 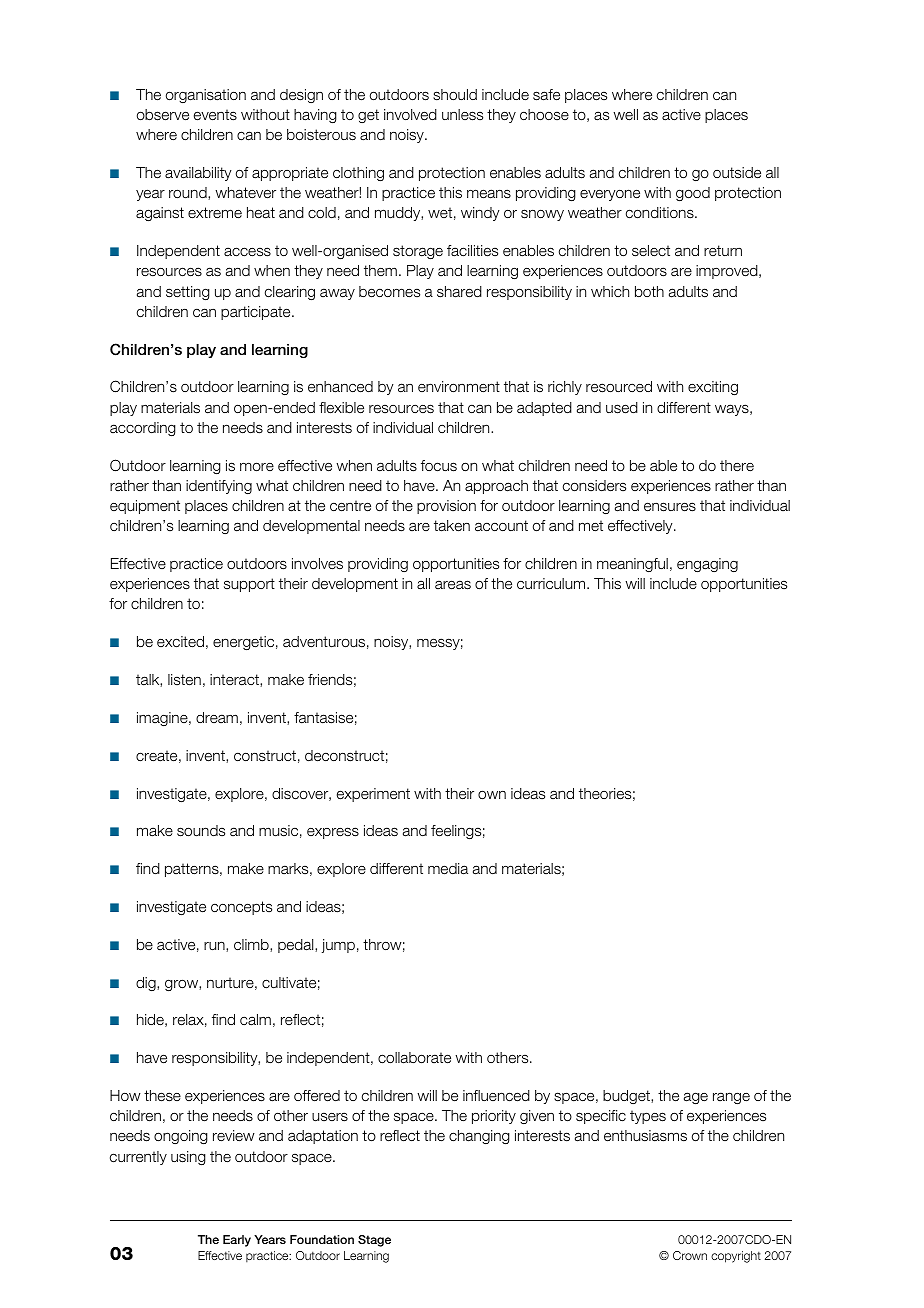 What do you see at coordinates (690, 1255) in the screenshot?
I see `Crown` at bounding box center [690, 1255].
